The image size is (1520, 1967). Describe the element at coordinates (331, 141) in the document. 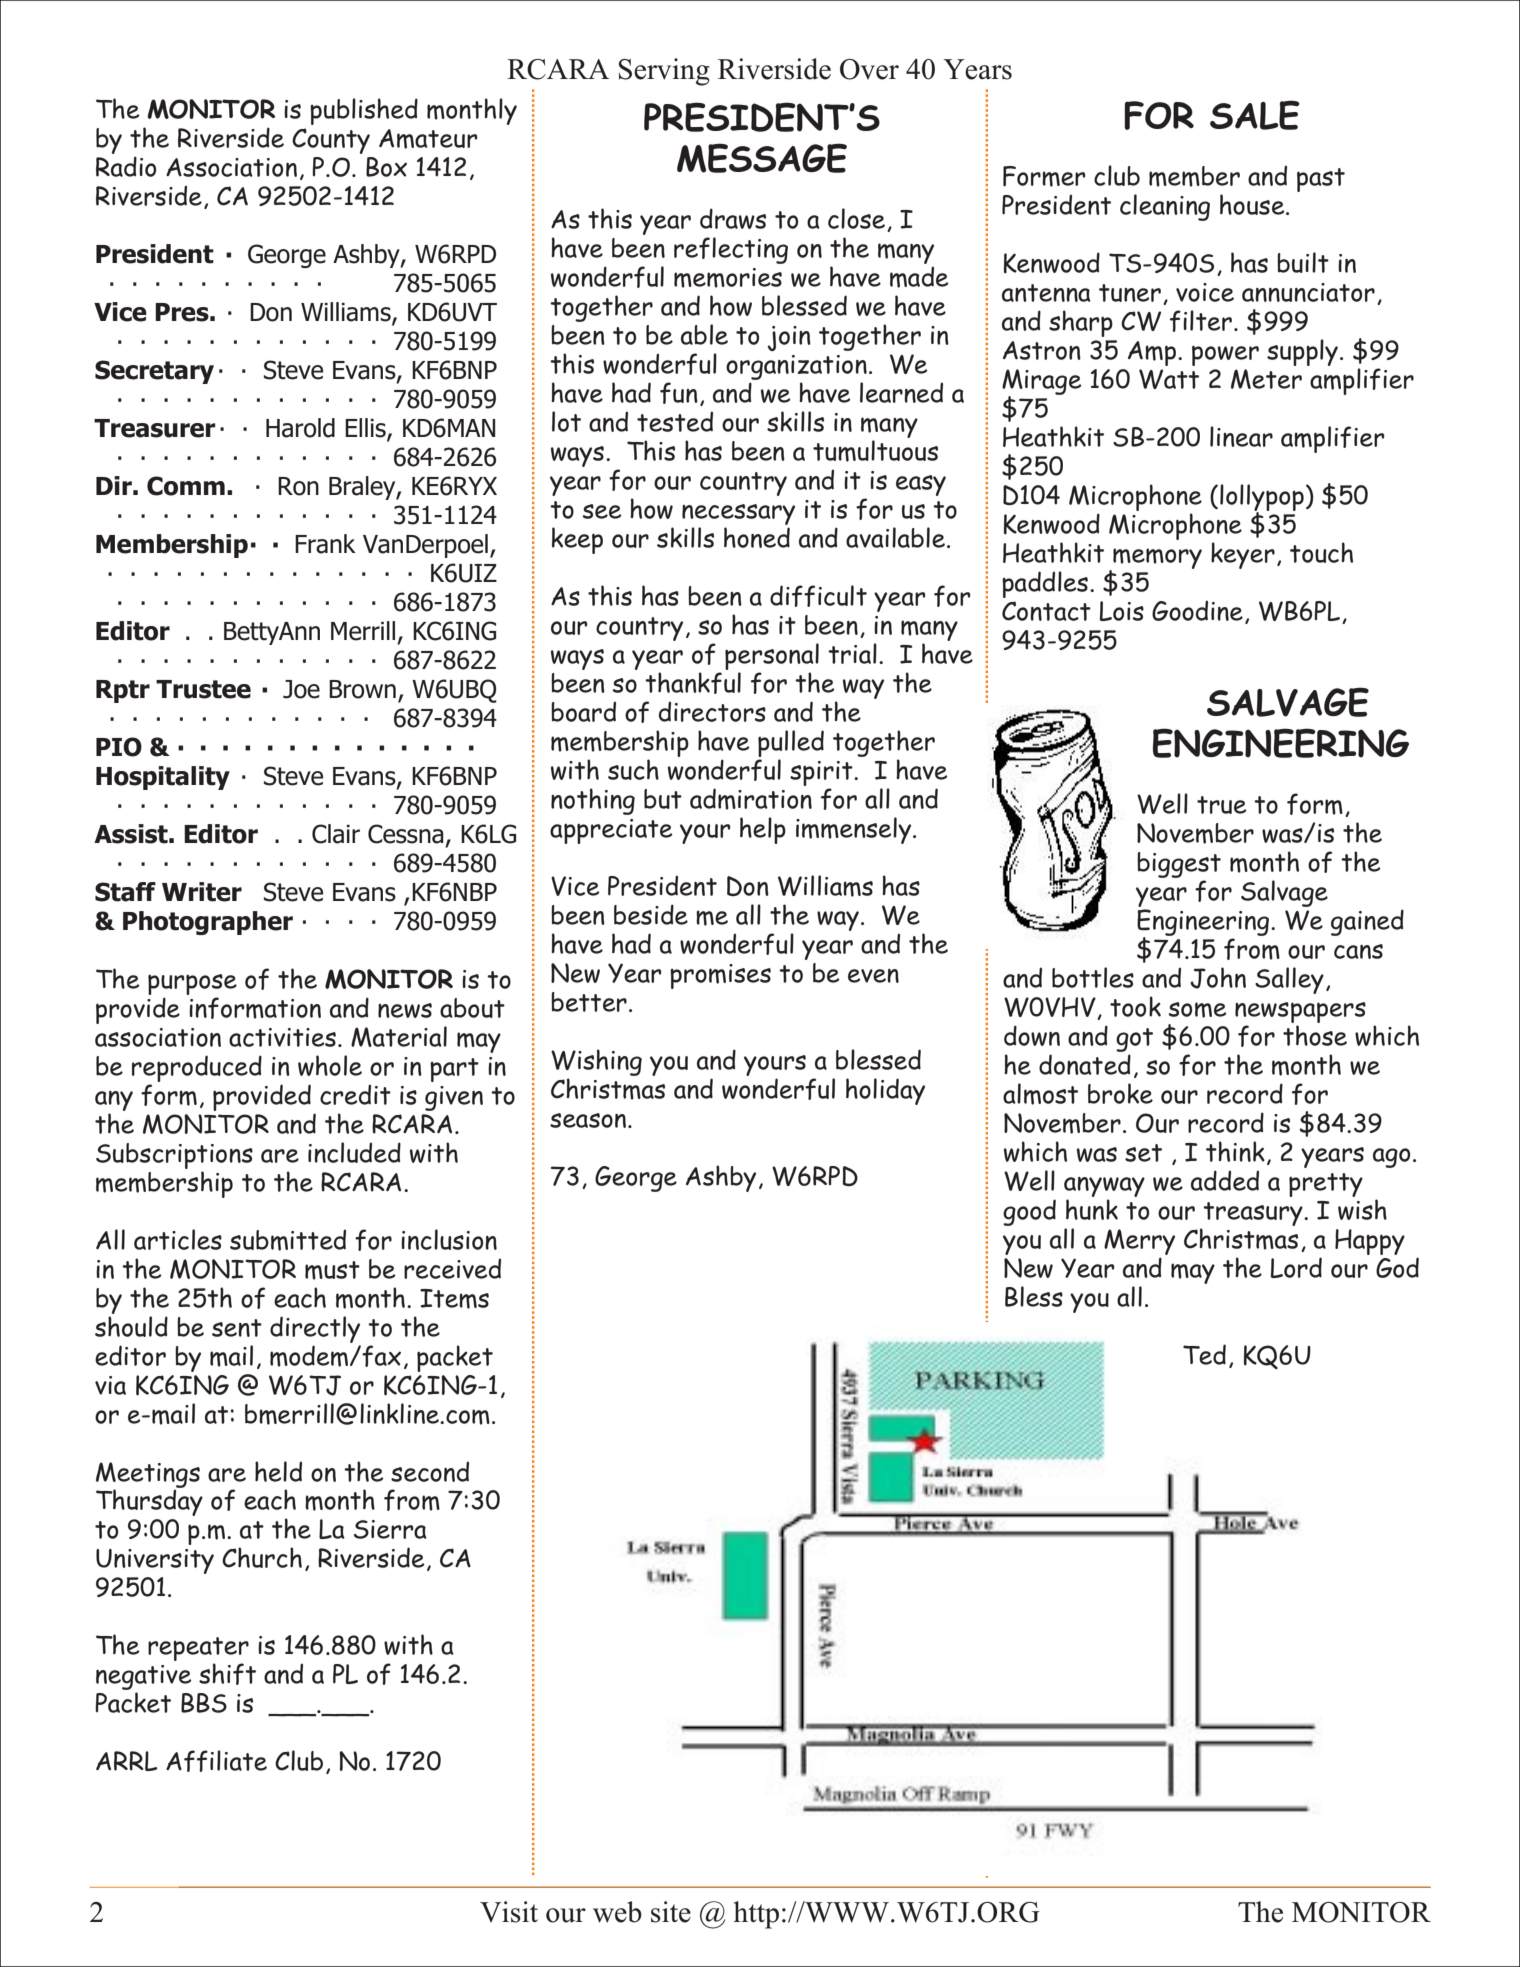

I see `County` at that location.
